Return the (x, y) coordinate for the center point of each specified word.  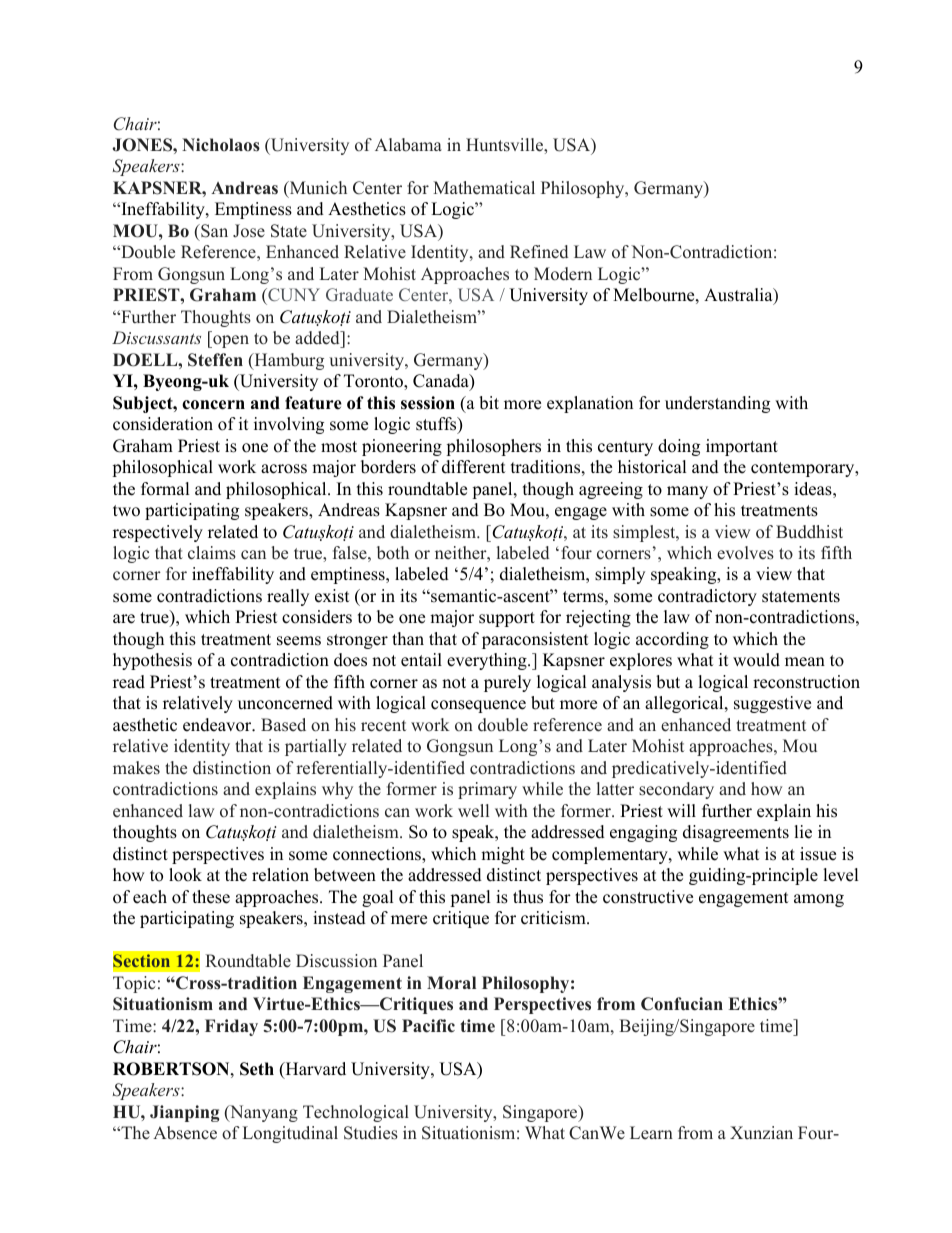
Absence (185, 1133)
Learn (651, 1133)
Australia (739, 296)
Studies (371, 1133)
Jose (249, 231)
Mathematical (484, 188)
